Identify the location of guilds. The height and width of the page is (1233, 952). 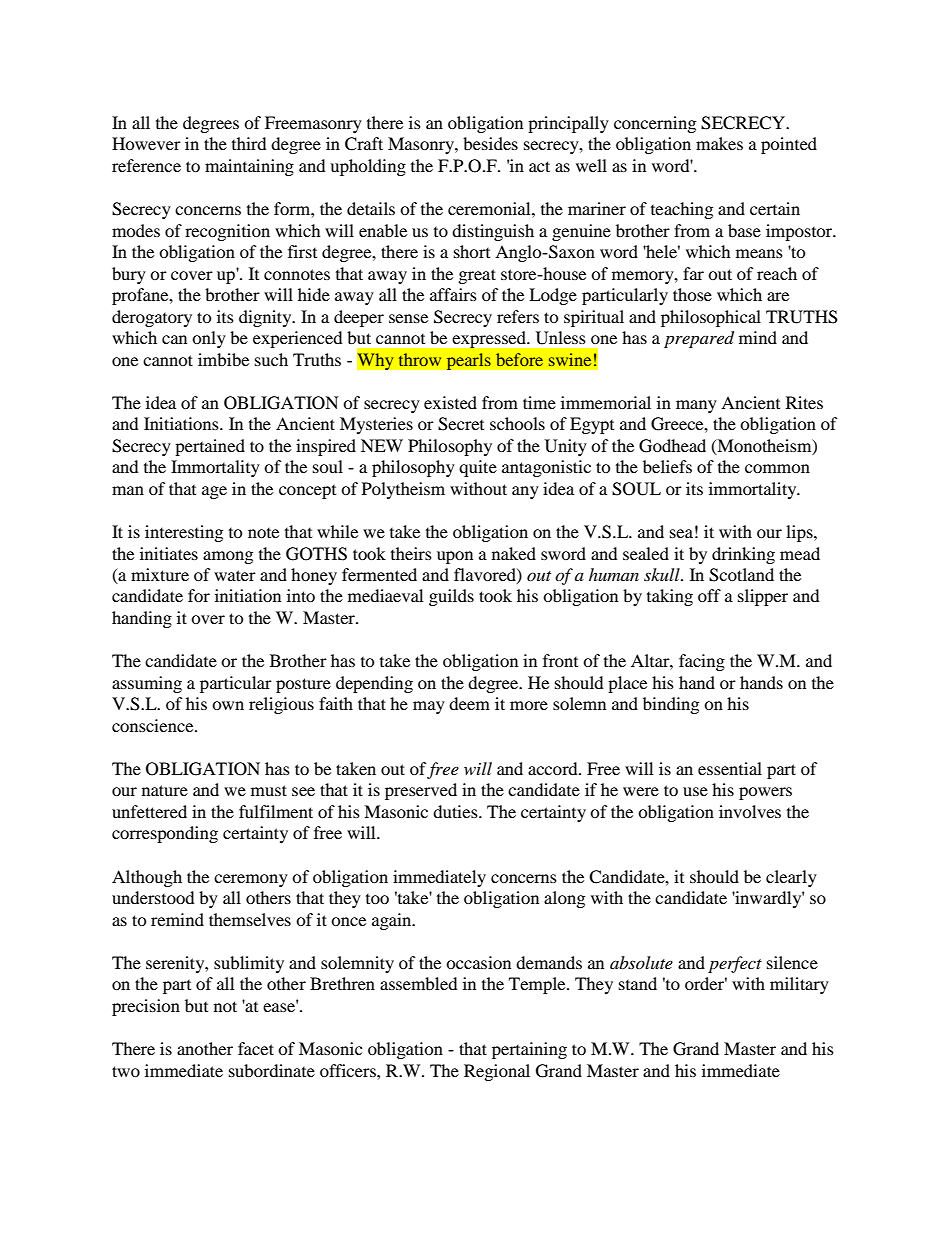
(451, 597).
